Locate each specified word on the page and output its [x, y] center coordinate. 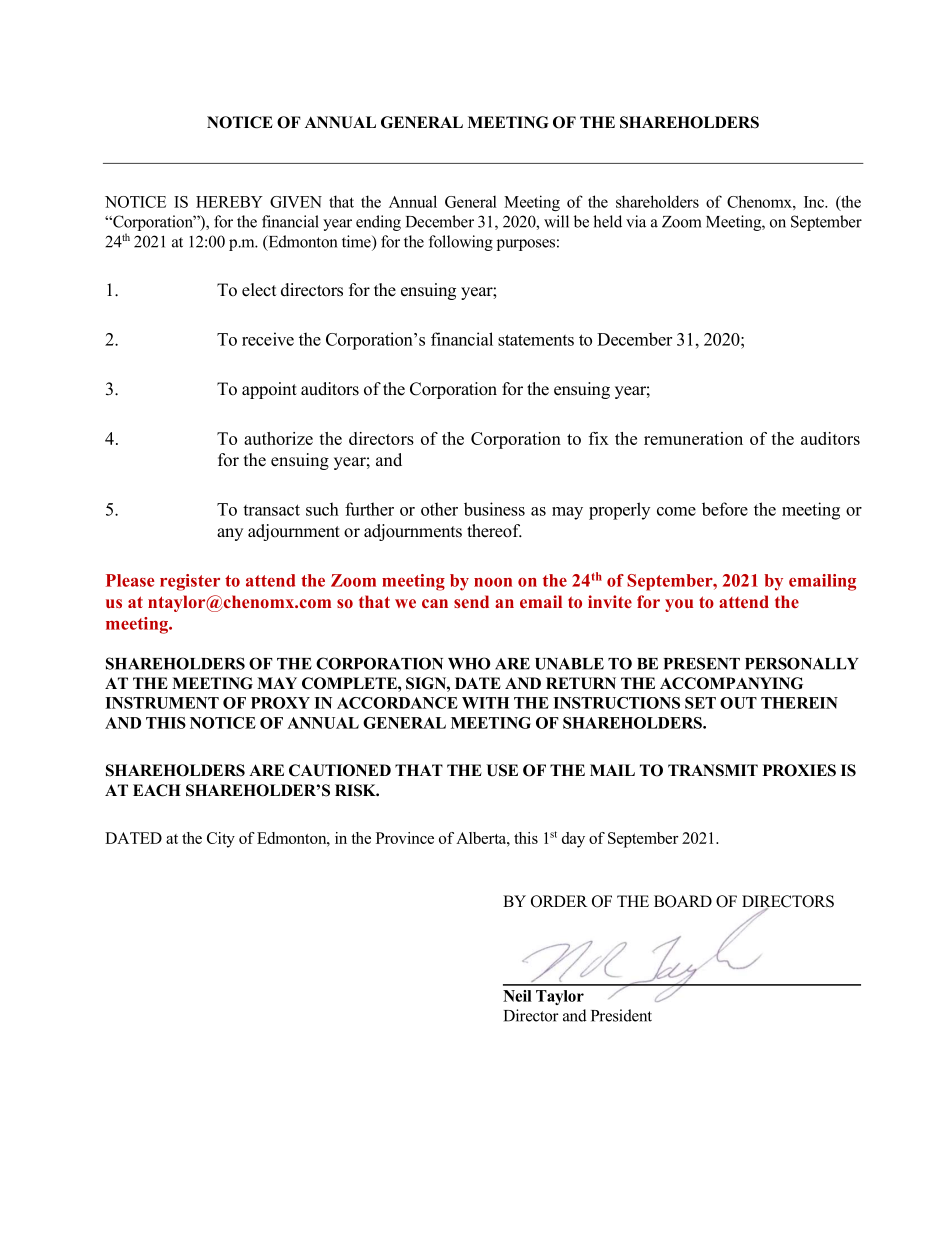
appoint [269, 390]
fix [599, 438]
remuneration [693, 438]
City [221, 840]
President [621, 1015]
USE [502, 770]
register [190, 582]
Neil [517, 996]
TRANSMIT [713, 770]
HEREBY [229, 202]
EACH [157, 790]
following [461, 243]
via [636, 221]
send [471, 601]
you [679, 605]
